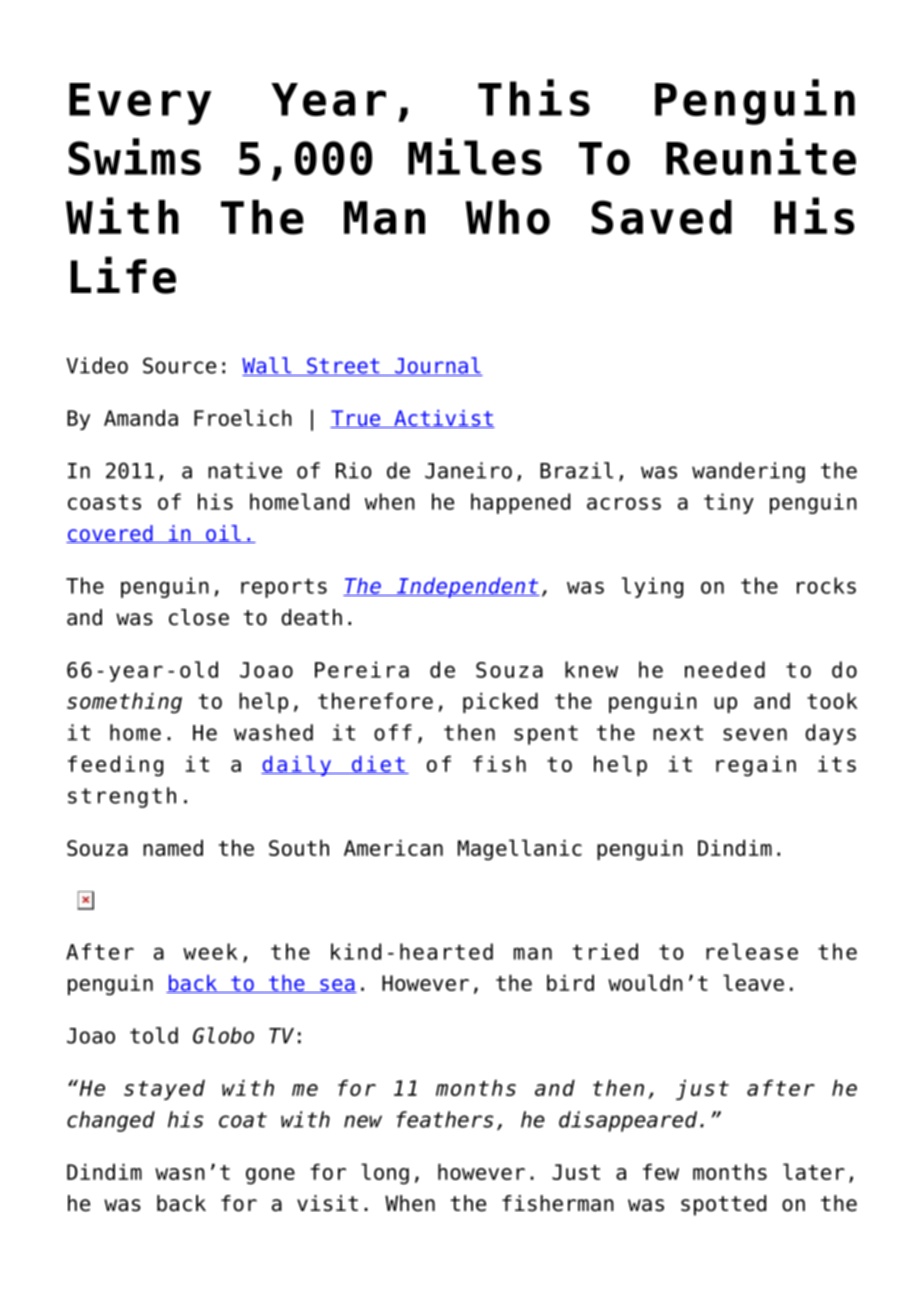 The width and height of the screenshot is (924, 1308). Describe the element at coordinates (385, 1174) in the screenshot. I see `long` at that location.
